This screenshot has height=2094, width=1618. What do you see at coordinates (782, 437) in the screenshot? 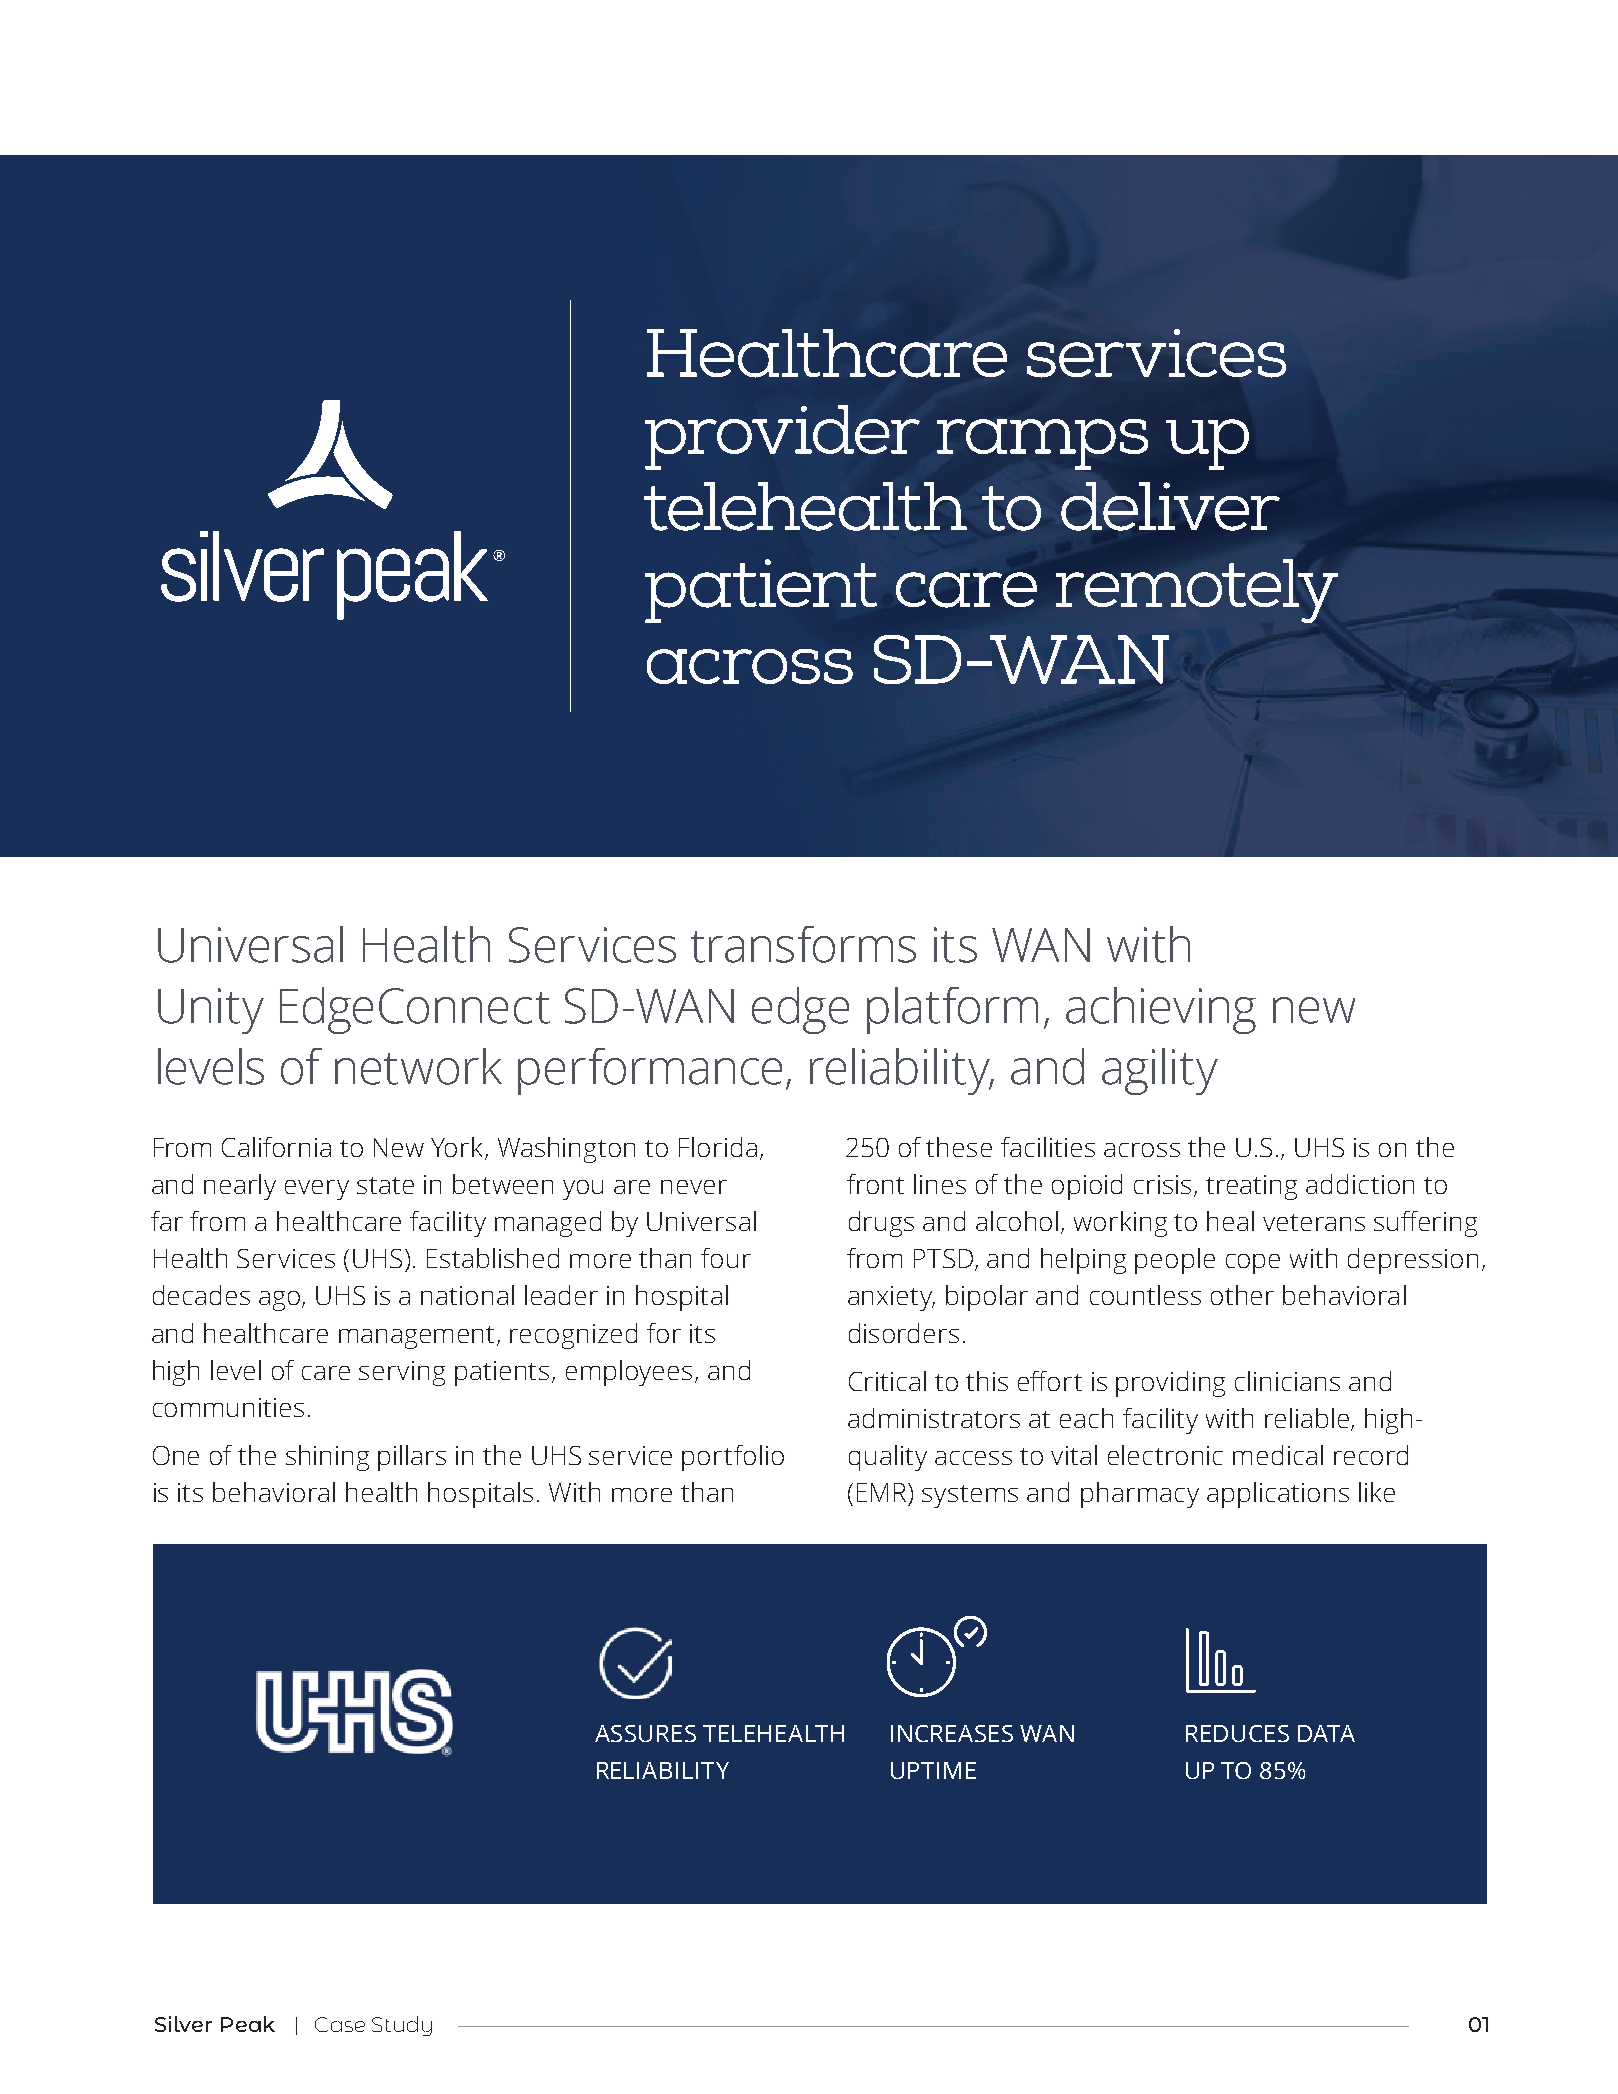
I see `provider` at bounding box center [782, 437].
